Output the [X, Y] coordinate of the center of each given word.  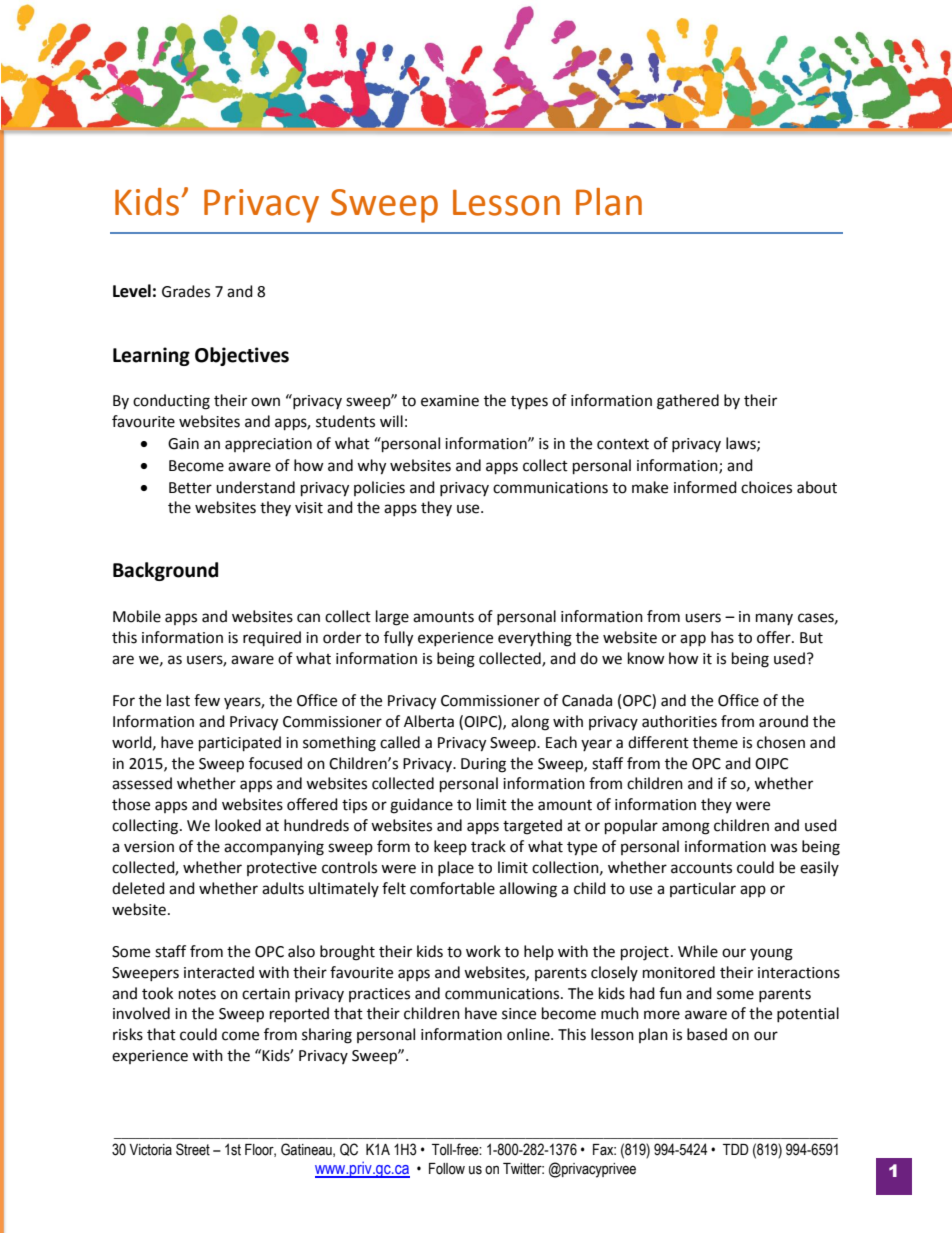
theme [715, 742]
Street [193, 1149]
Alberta [429, 721]
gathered [688, 402]
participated [240, 744]
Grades [186, 291]
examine [450, 401]
